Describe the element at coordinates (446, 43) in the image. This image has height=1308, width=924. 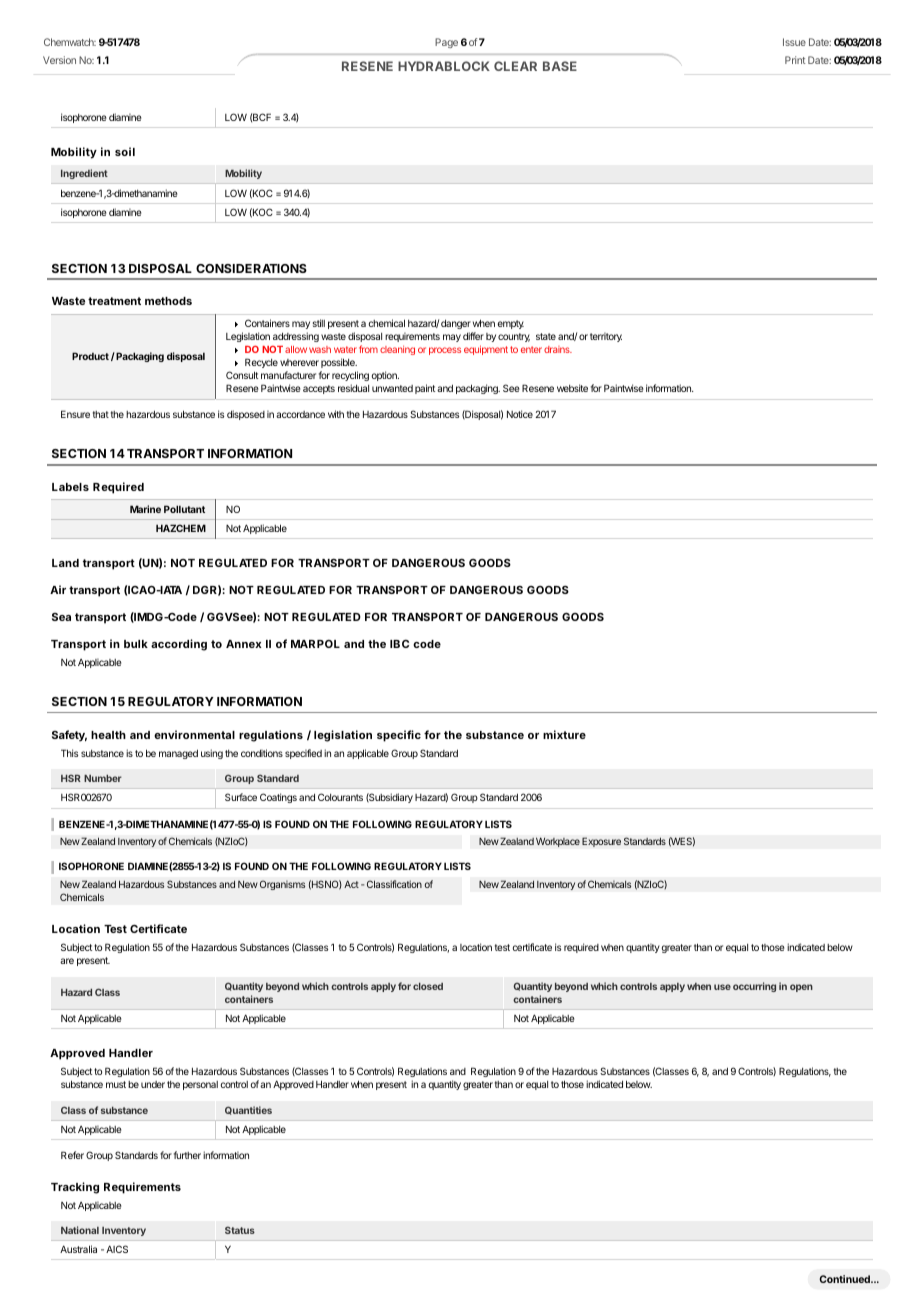
I see `Page` at that location.
